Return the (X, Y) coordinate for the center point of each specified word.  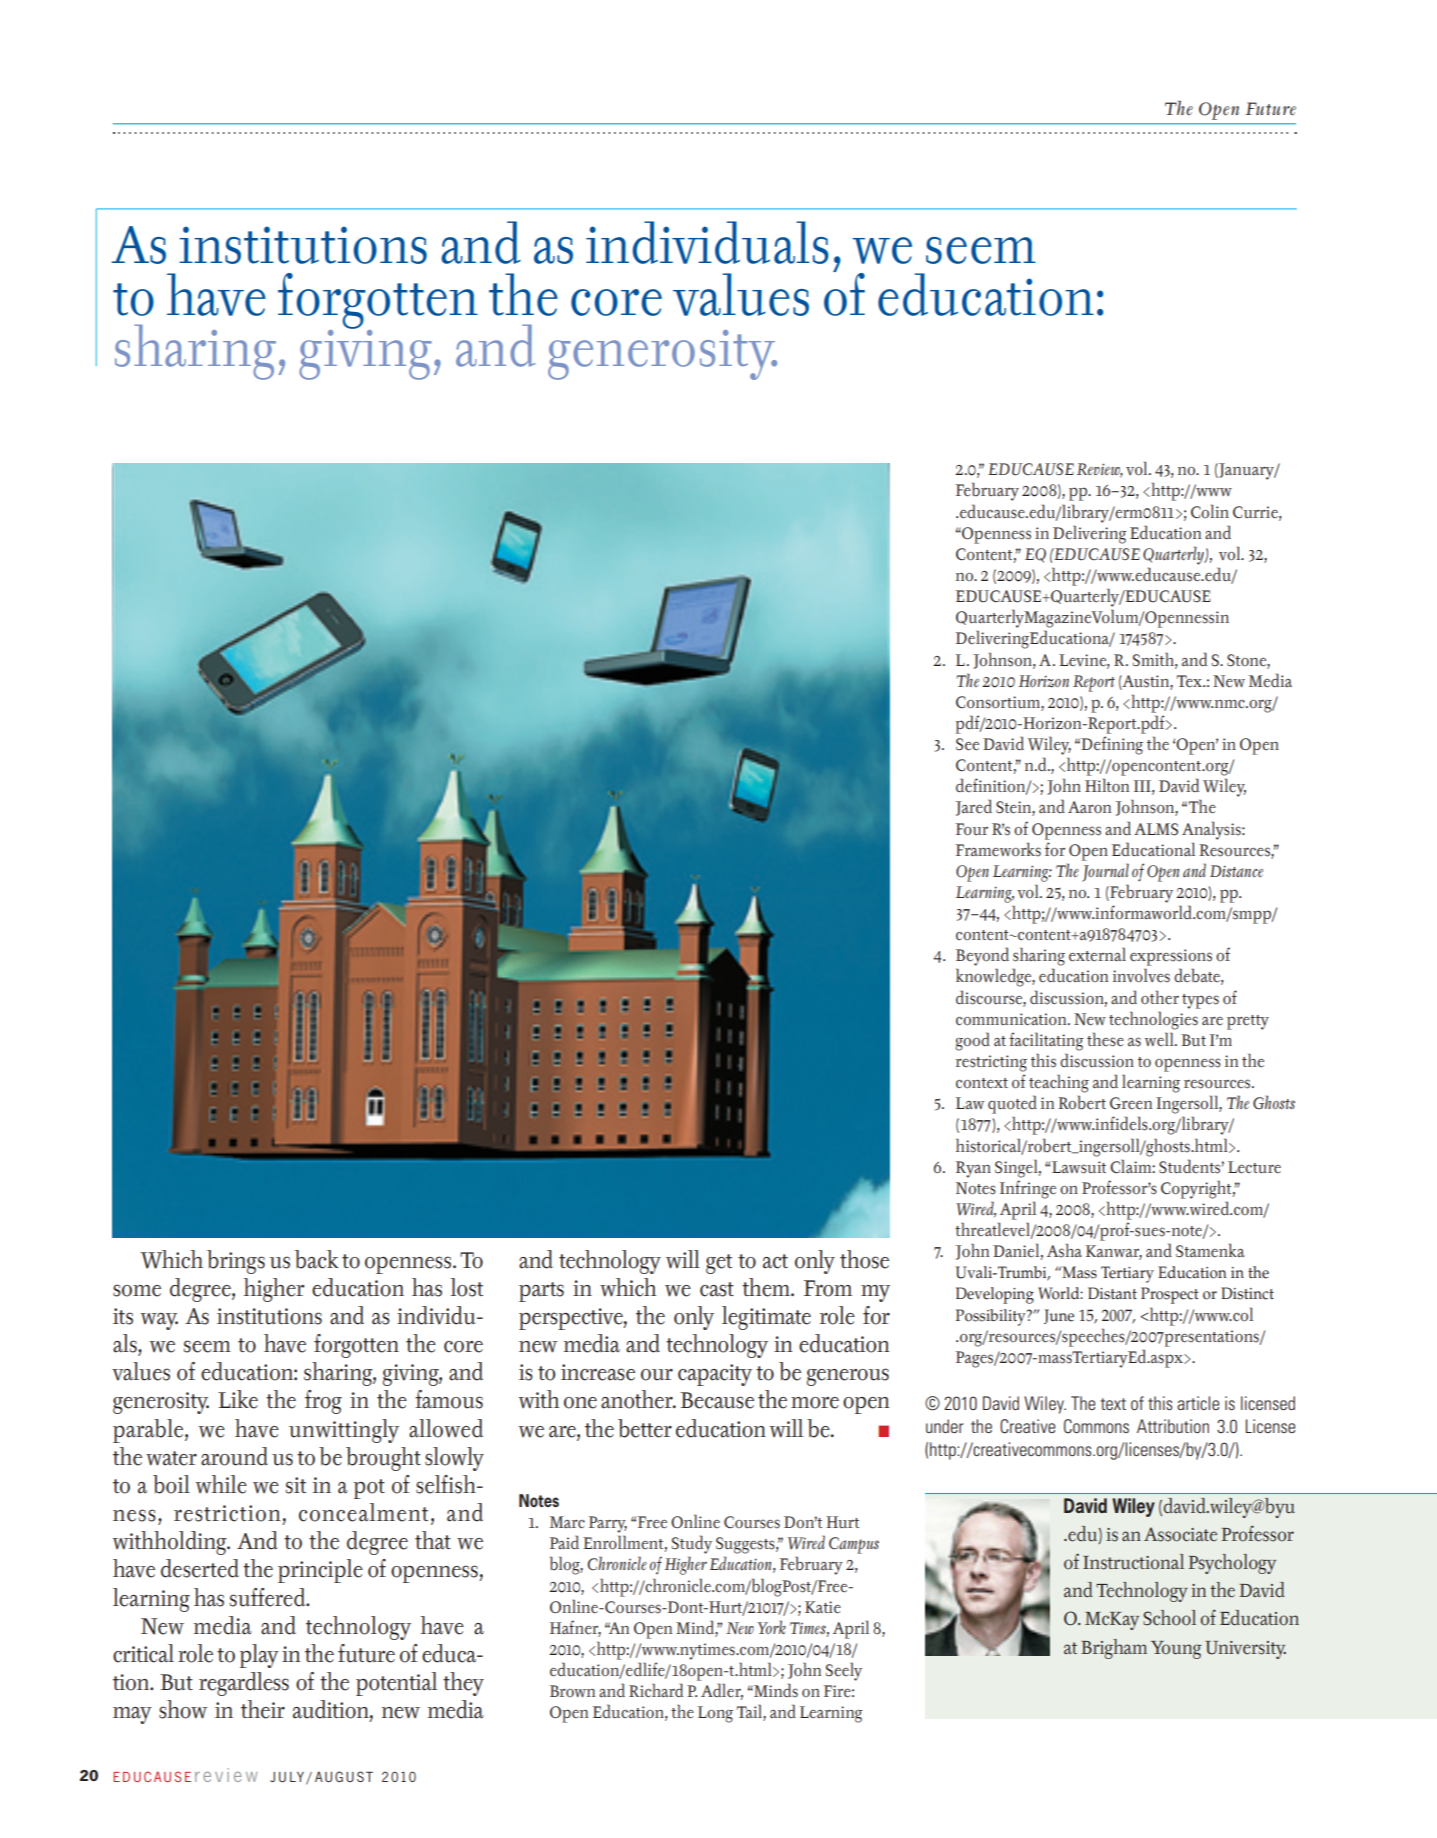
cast (717, 1289)
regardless (244, 1684)
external (1097, 954)
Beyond (982, 956)
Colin (1210, 511)
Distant (1112, 1293)
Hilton (1107, 785)
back (317, 1259)
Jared (974, 807)
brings (236, 1262)
